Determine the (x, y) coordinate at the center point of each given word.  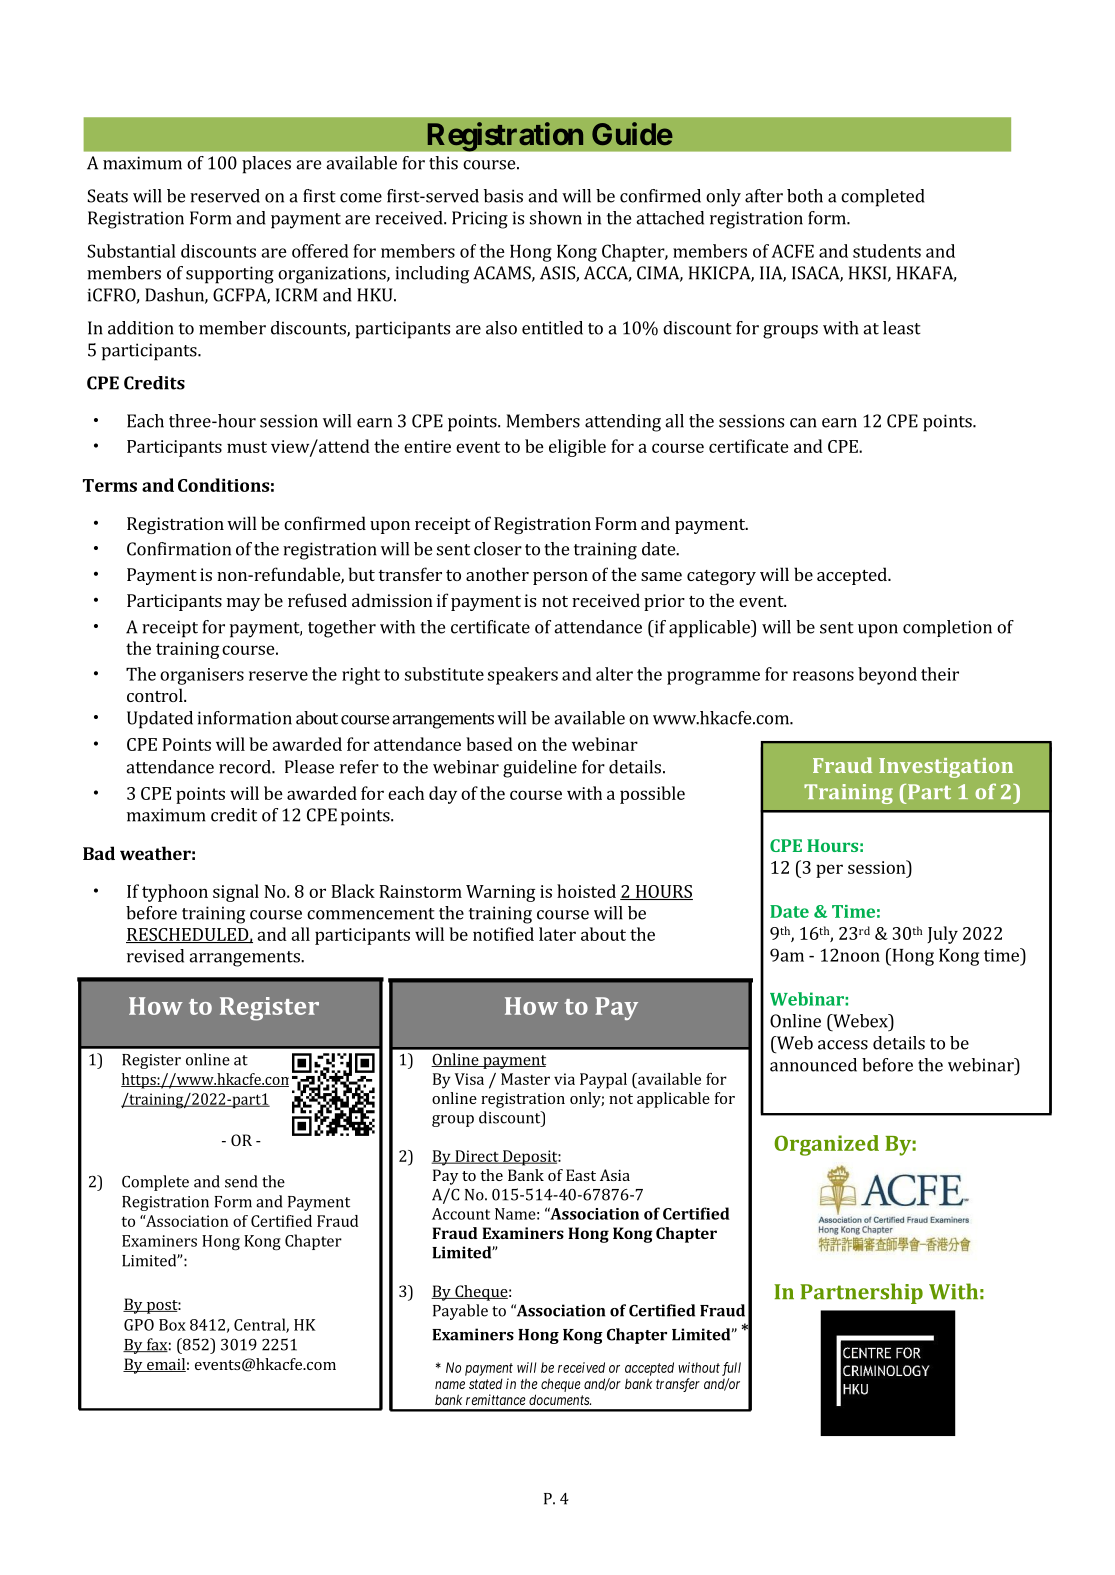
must (247, 447)
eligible (577, 448)
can (803, 423)
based (489, 744)
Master (525, 1079)
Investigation (946, 768)
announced (813, 1065)
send (241, 1181)
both (805, 196)
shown (556, 218)
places (266, 165)
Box (172, 1325)
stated (486, 1383)
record (246, 767)
